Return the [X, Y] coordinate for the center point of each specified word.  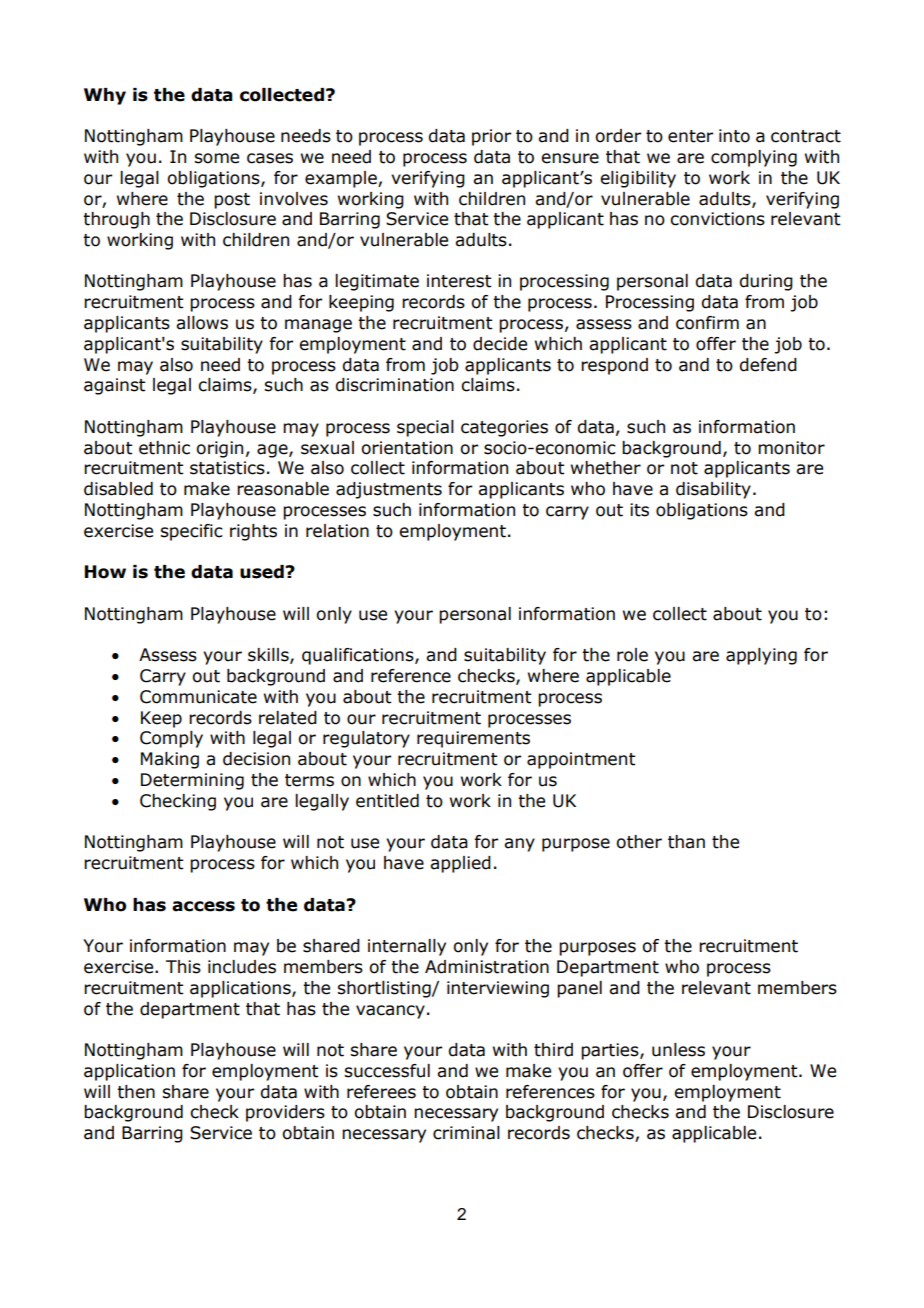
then [136, 1092]
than [686, 842]
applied [460, 864]
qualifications [359, 656]
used [263, 572]
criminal [466, 1133]
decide [500, 344]
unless [678, 1050]
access [203, 906]
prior [491, 137]
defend [768, 365]
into [734, 136]
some [216, 158]
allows [202, 323]
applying [761, 656]
